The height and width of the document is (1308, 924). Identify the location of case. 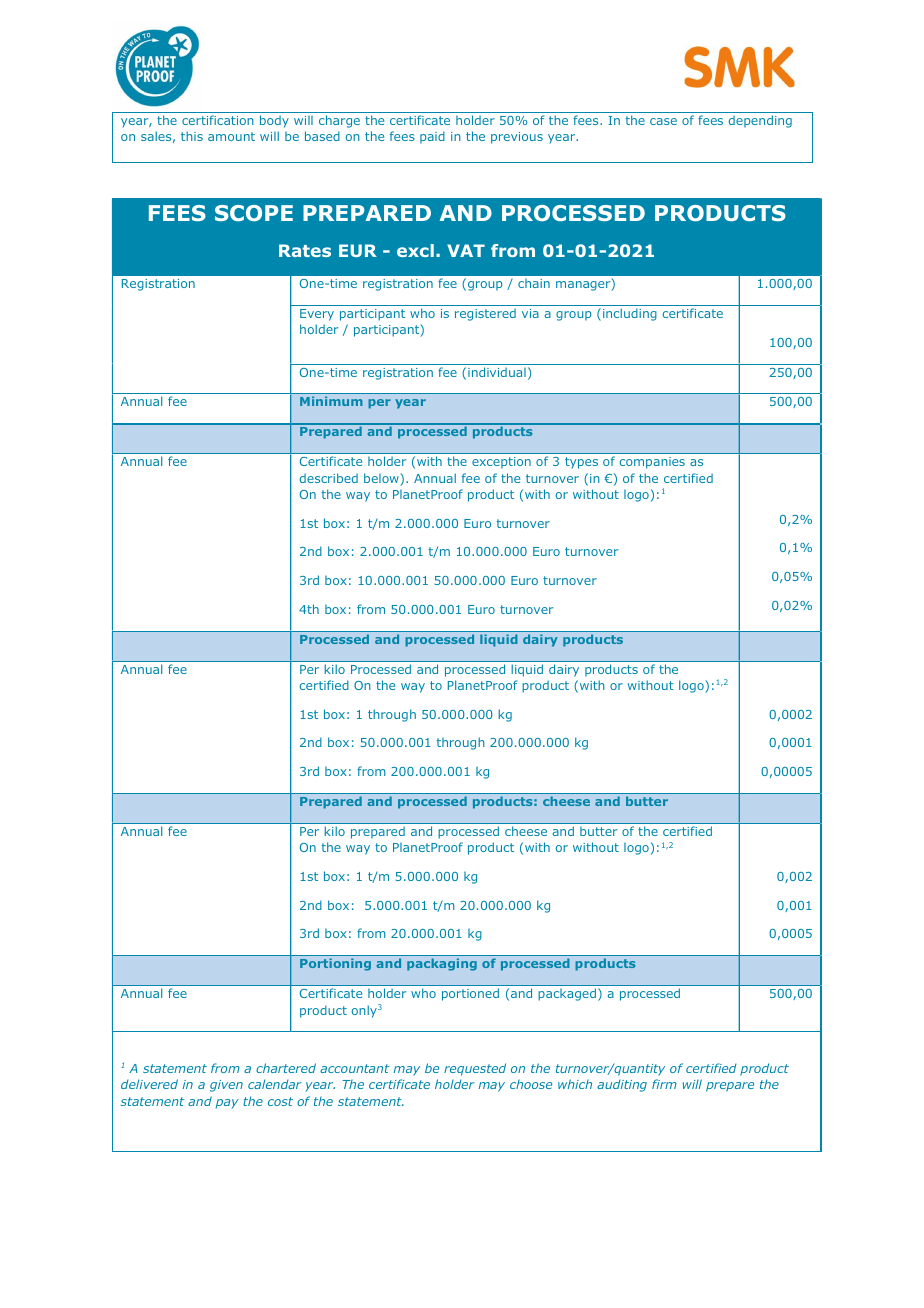
(663, 121).
